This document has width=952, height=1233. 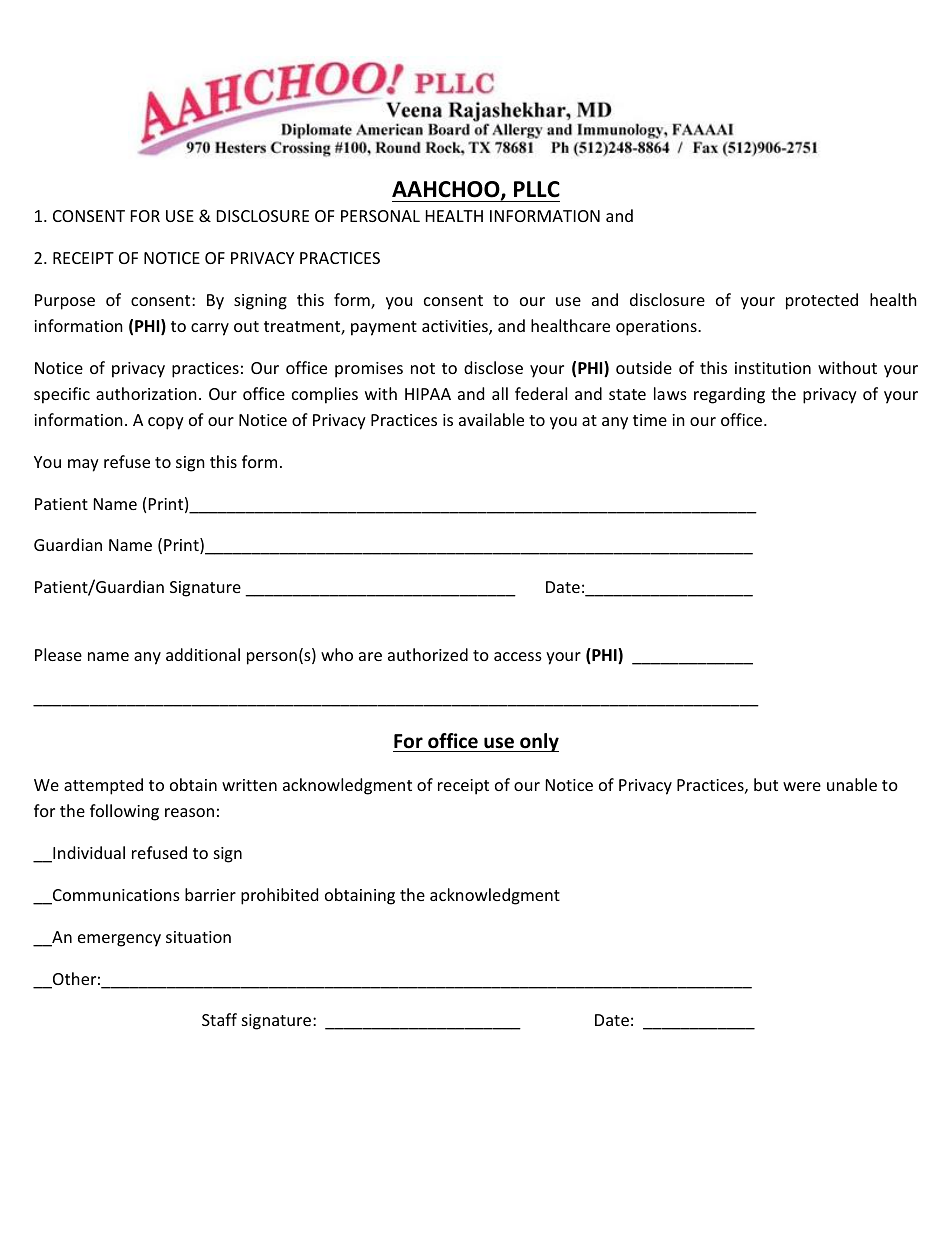 I want to click on access, so click(x=518, y=656).
